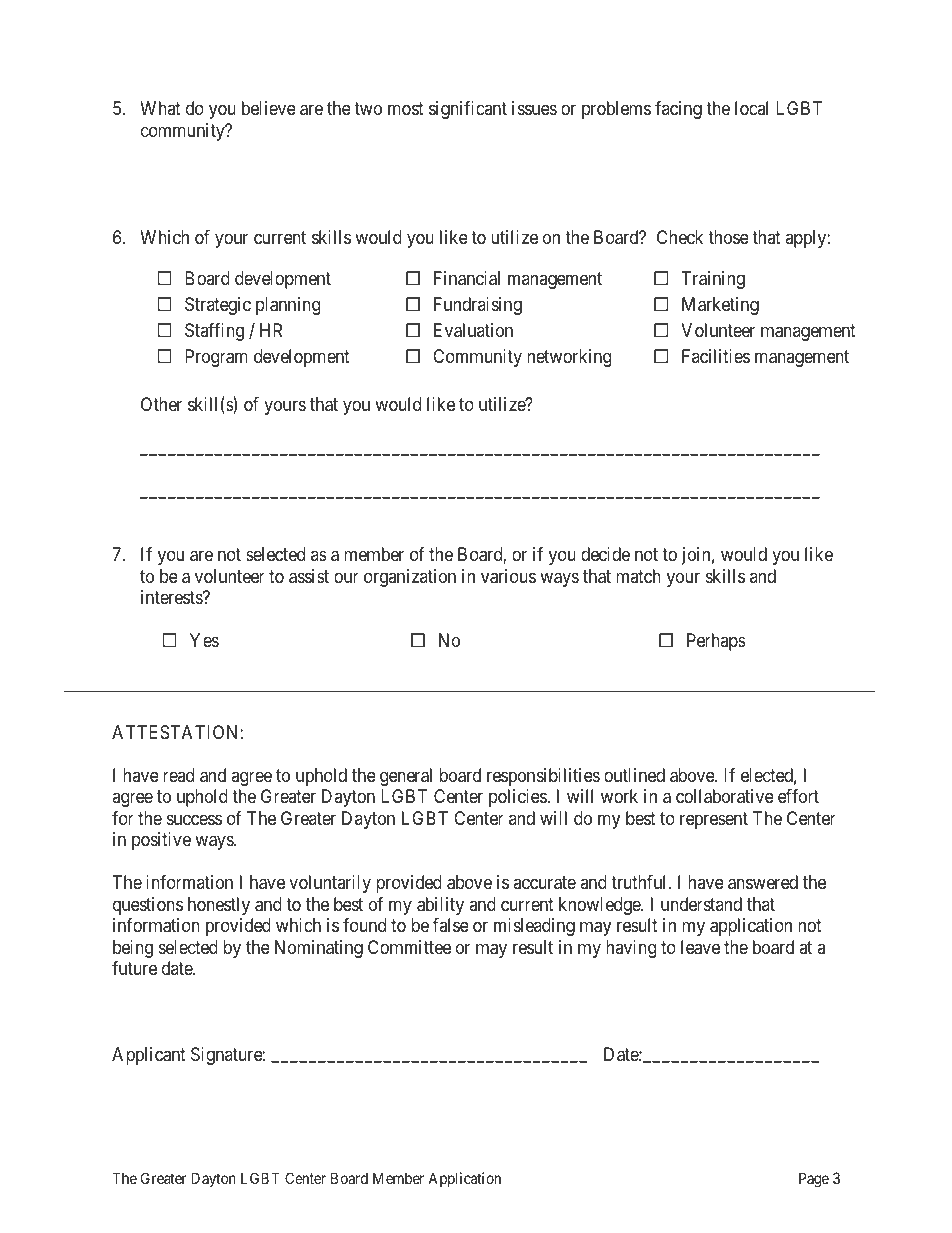 Image resolution: width=952 pixels, height=1233 pixels. I want to click on general, so click(406, 777).
